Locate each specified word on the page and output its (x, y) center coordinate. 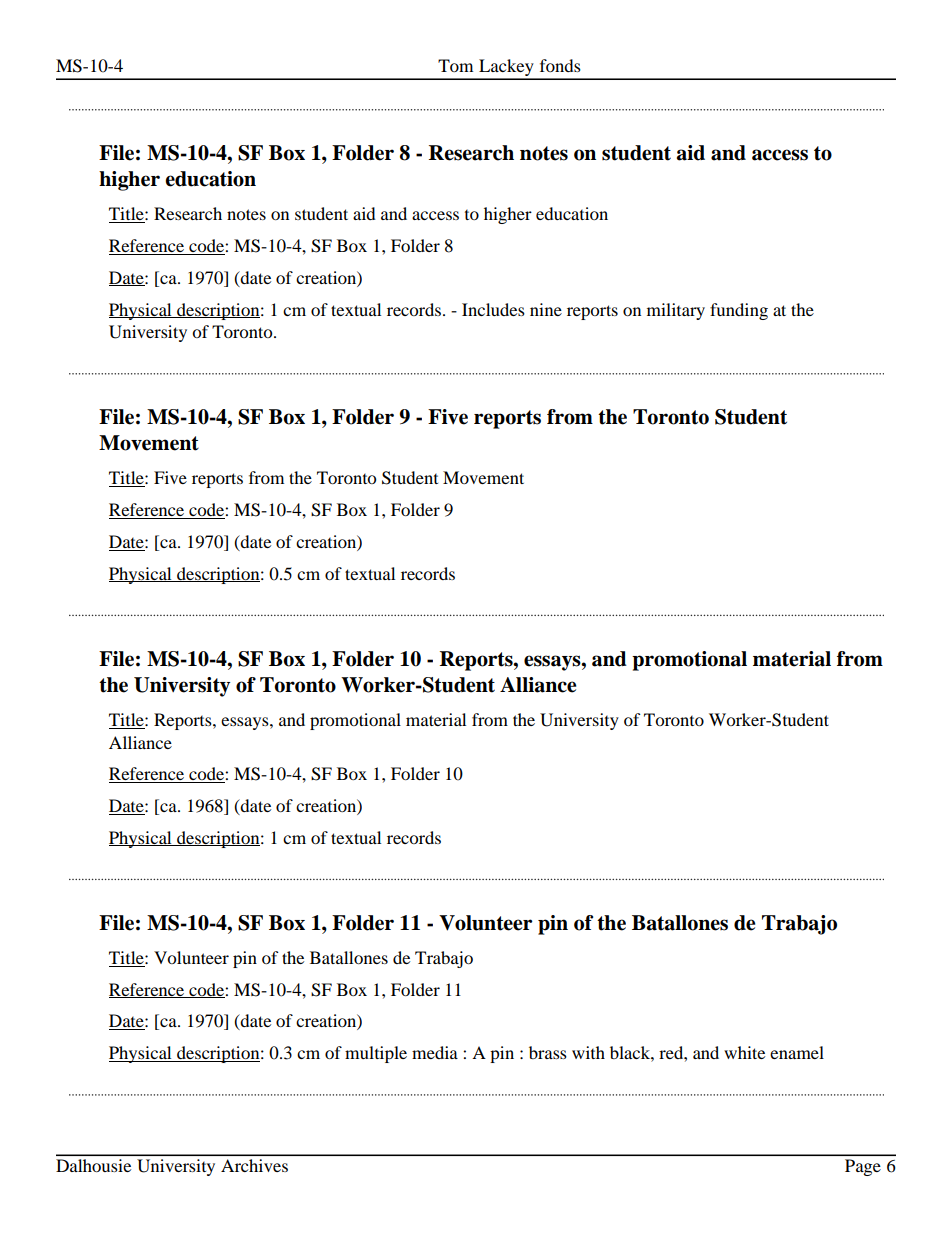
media (435, 1052)
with (588, 1052)
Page (863, 1167)
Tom (455, 65)
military (676, 311)
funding (739, 311)
